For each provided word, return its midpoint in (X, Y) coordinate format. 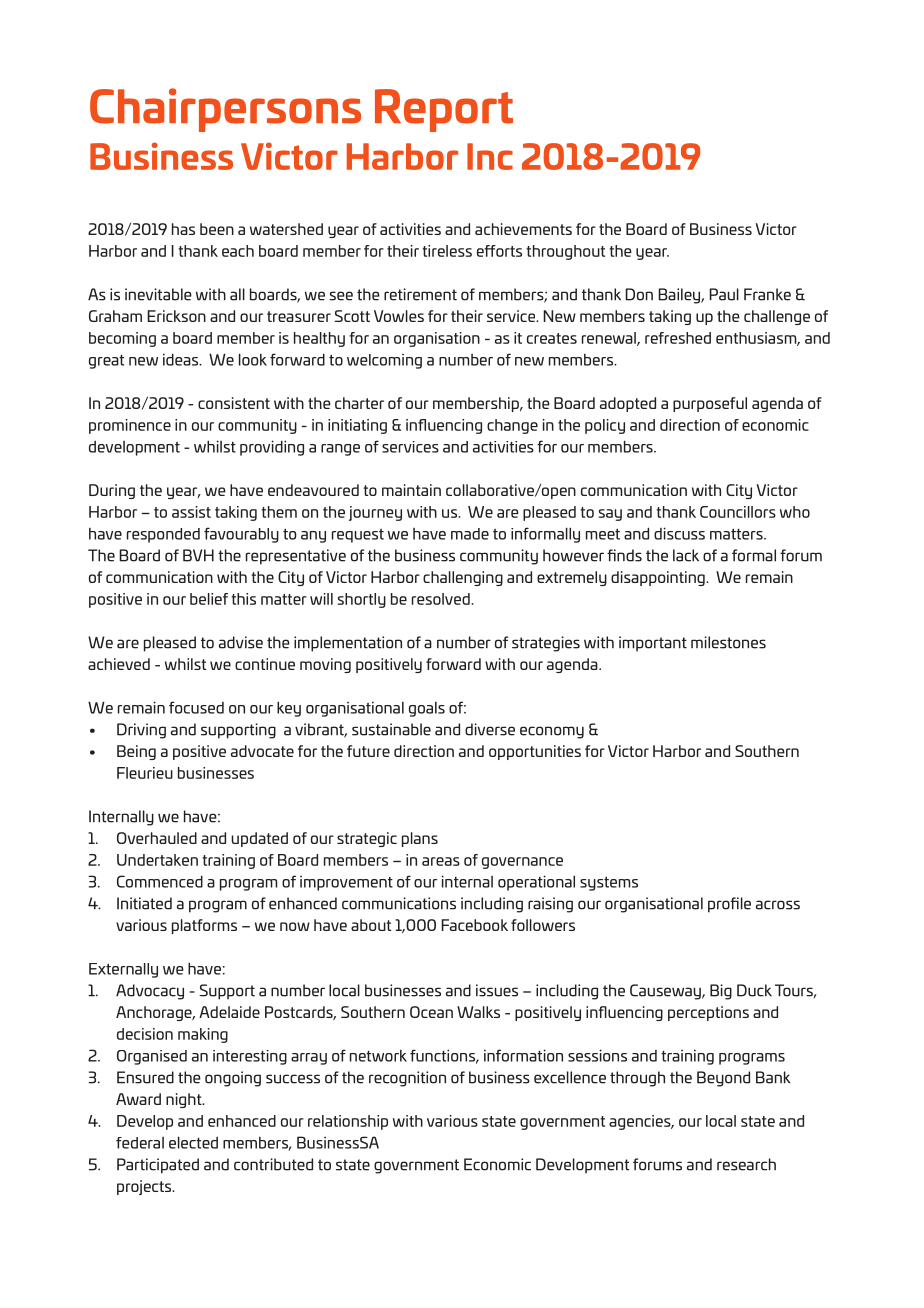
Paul (724, 294)
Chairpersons (225, 110)
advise (241, 642)
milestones (728, 642)
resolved (442, 599)
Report (444, 110)
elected (193, 1142)
